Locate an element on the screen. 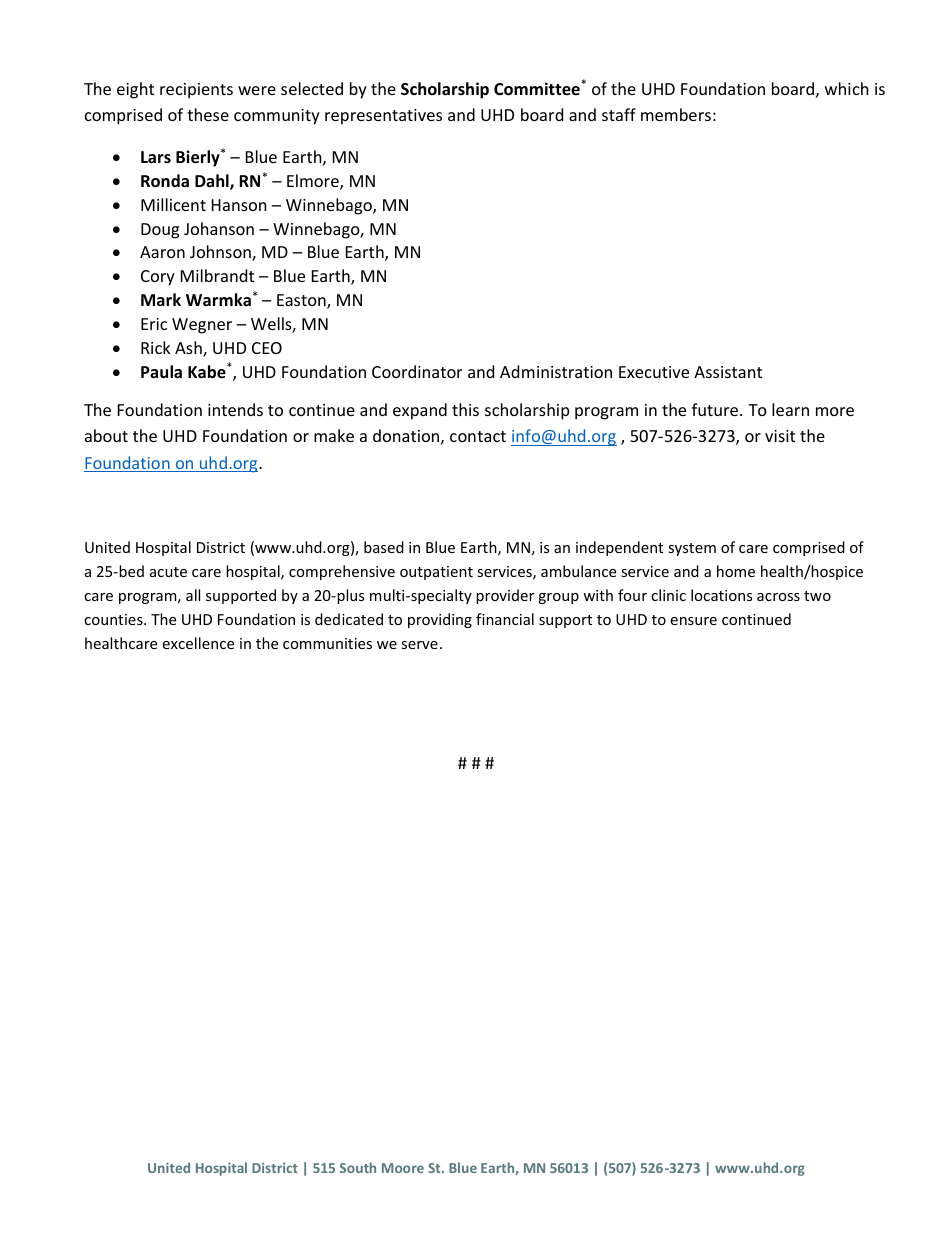 The height and width of the screenshot is (1233, 952). Assistant is located at coordinates (728, 372).
